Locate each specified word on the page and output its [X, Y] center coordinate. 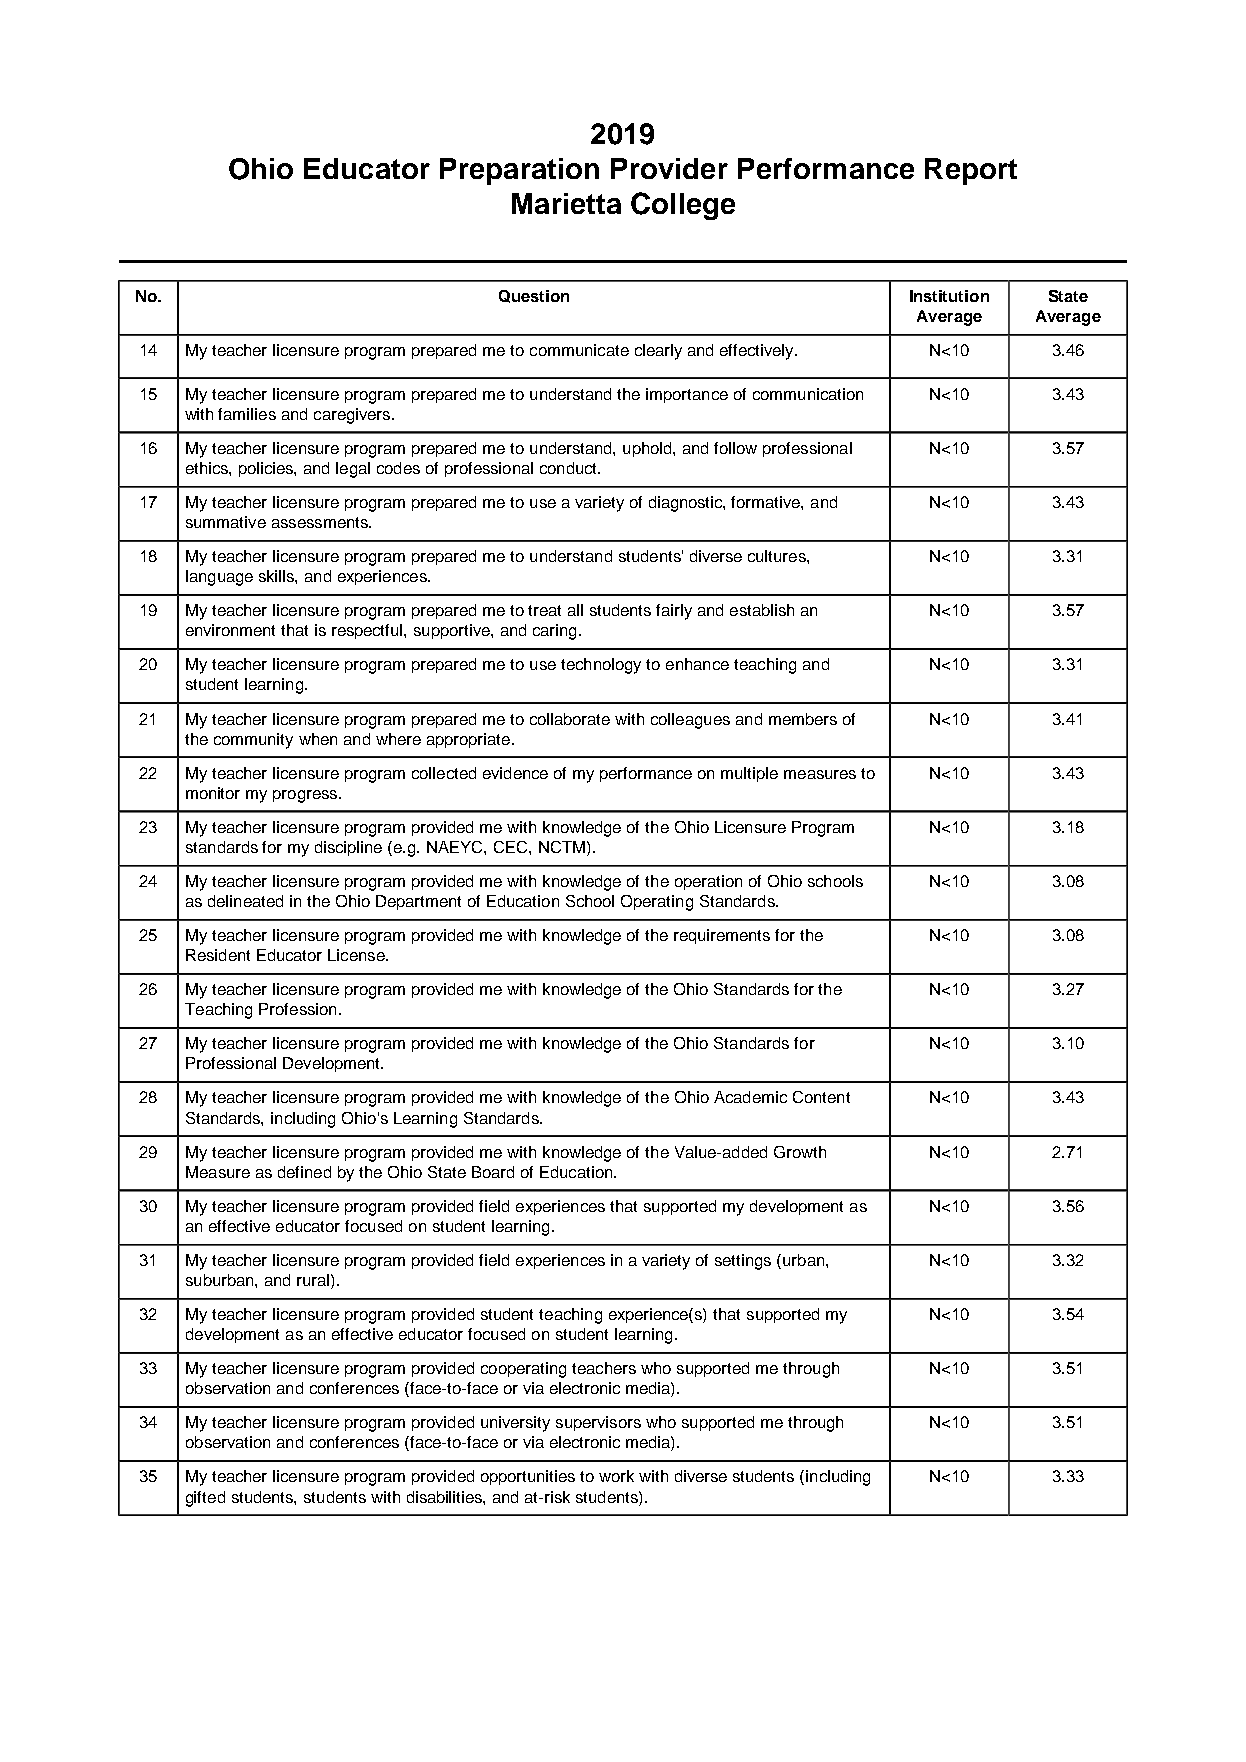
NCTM [562, 847]
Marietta [566, 203]
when [318, 739]
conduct [569, 468]
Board [493, 1172]
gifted [205, 1499]
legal [353, 470]
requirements [722, 936]
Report [971, 171]
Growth [800, 1152]
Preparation [519, 171]
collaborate [570, 719]
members [803, 719]
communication [808, 394]
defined [304, 1172]
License [357, 955]
